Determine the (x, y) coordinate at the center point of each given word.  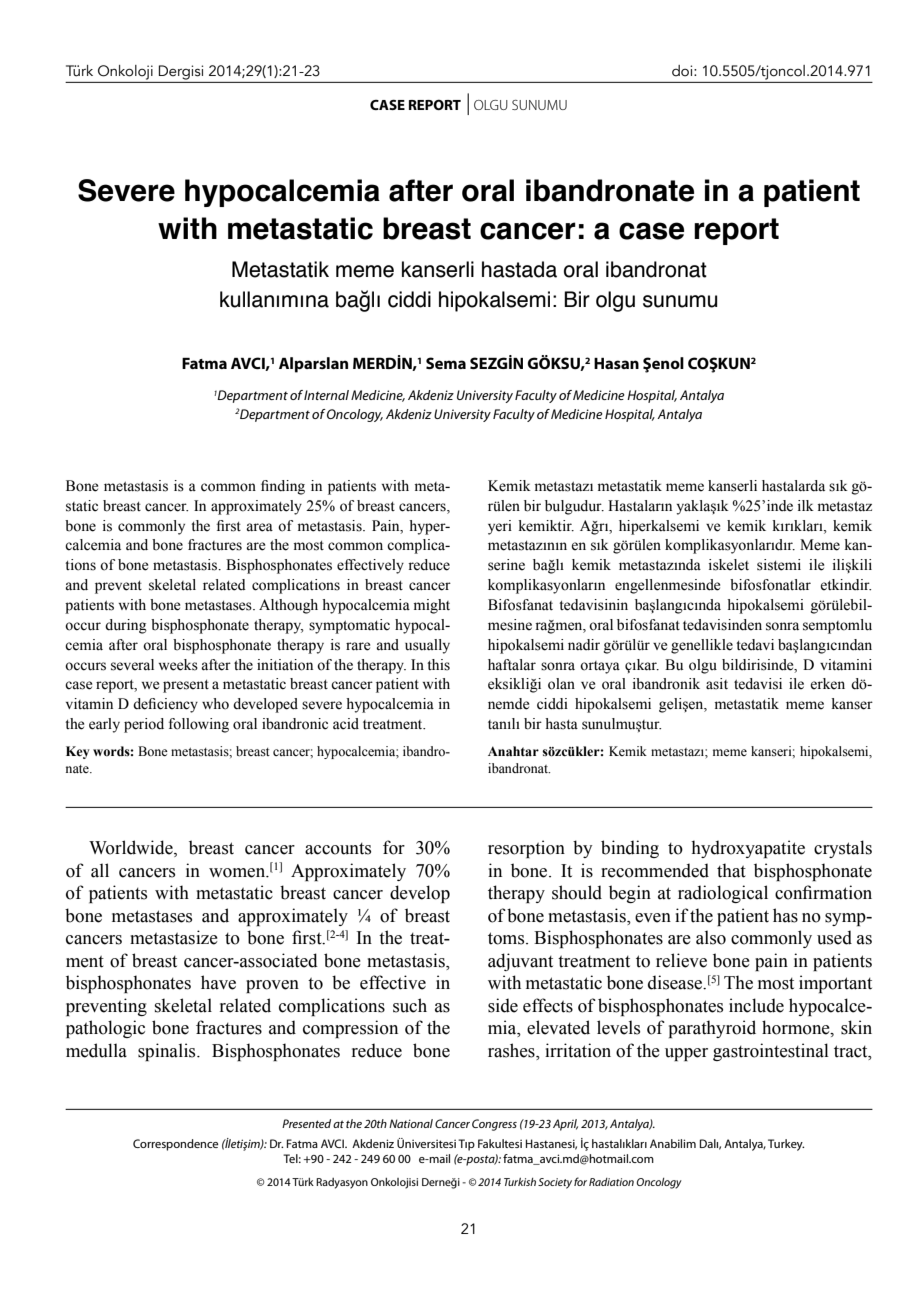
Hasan (616, 363)
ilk (806, 505)
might (432, 606)
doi (683, 71)
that (731, 870)
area (259, 527)
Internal (326, 395)
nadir (584, 644)
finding (283, 487)
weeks (178, 665)
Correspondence (175, 1145)
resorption (526, 849)
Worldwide (132, 848)
